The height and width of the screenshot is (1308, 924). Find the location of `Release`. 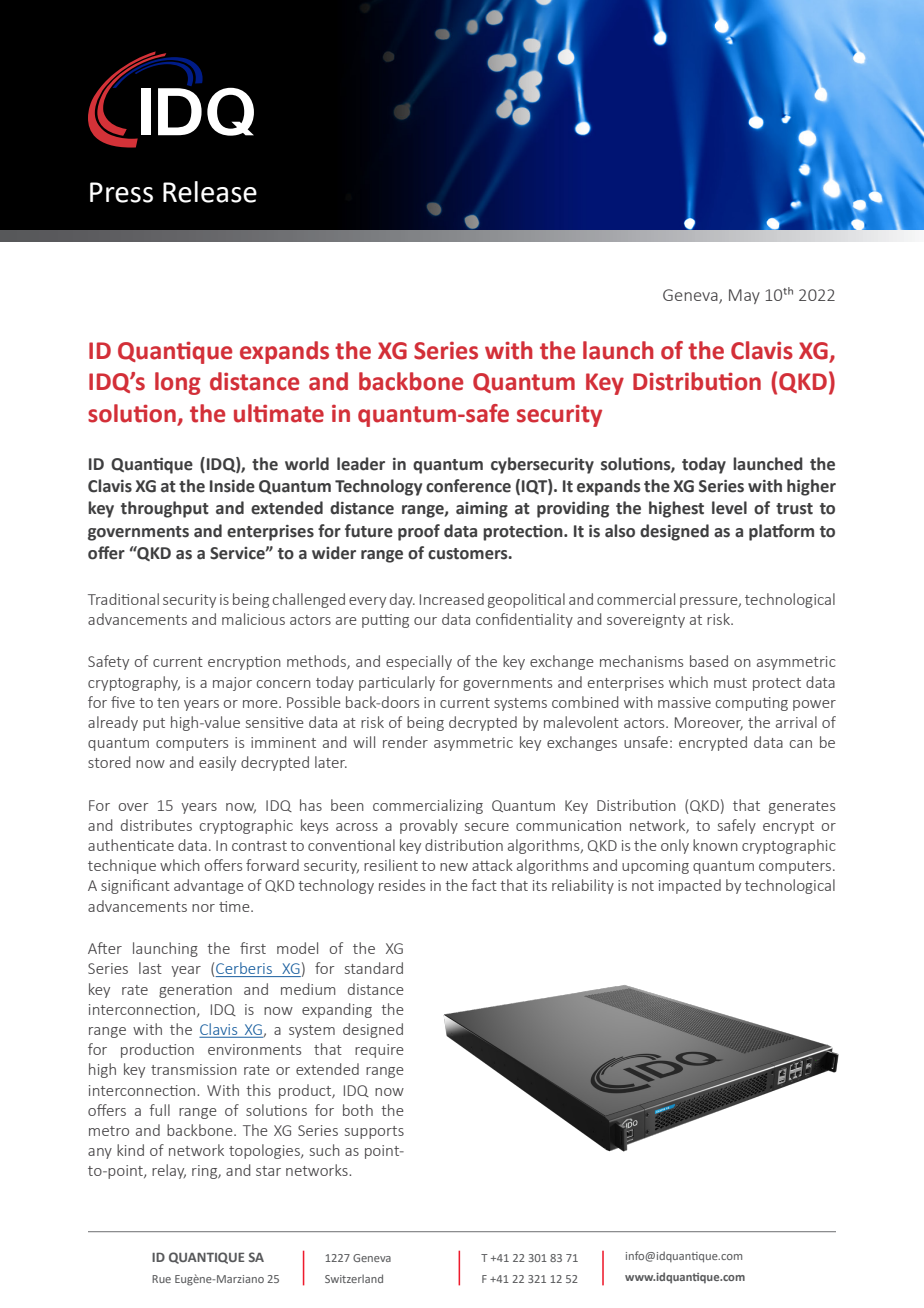

Release is located at coordinates (210, 192).
